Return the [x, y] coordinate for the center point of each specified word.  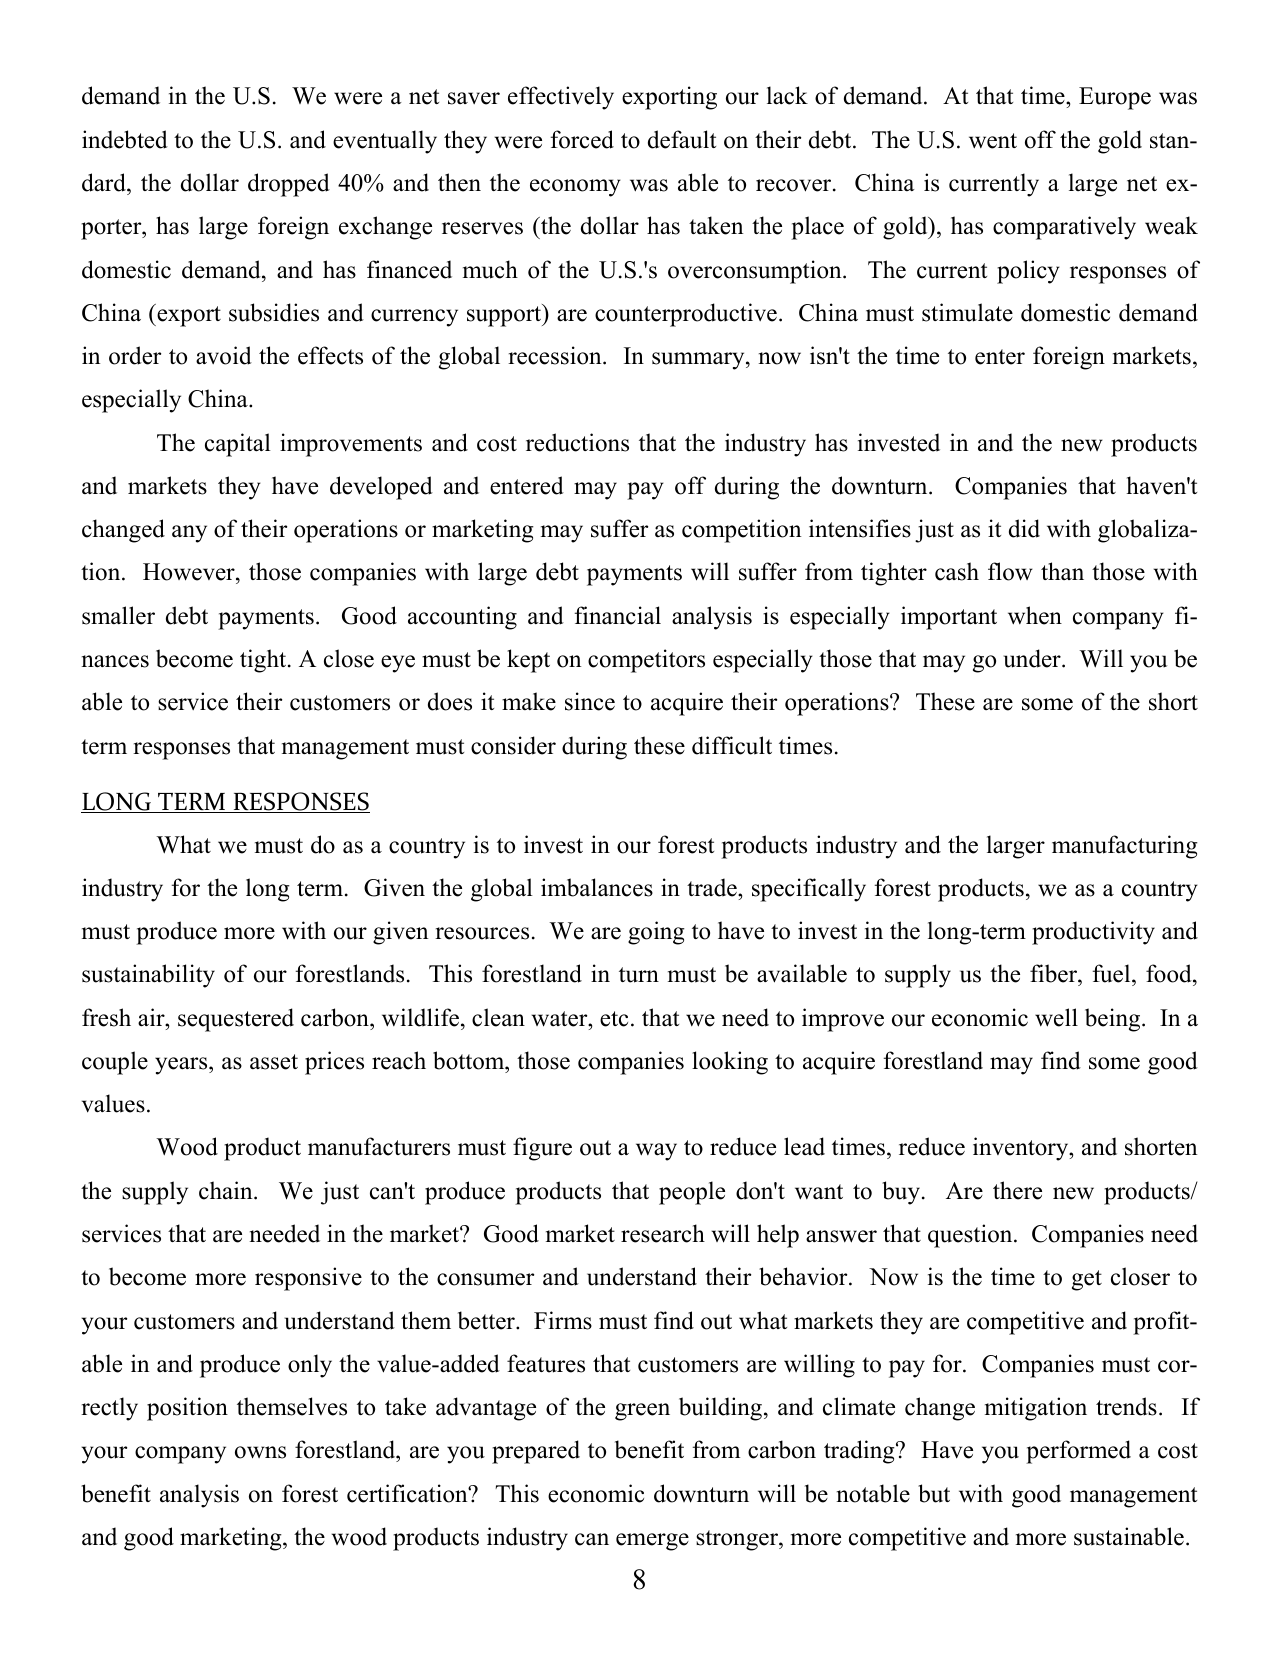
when [1035, 615]
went [993, 141]
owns [260, 1452]
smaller [118, 615]
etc [614, 1019]
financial [618, 615]
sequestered [236, 1020]
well [1056, 1017]
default [682, 139]
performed [1078, 1452]
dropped [289, 185]
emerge [652, 1542]
